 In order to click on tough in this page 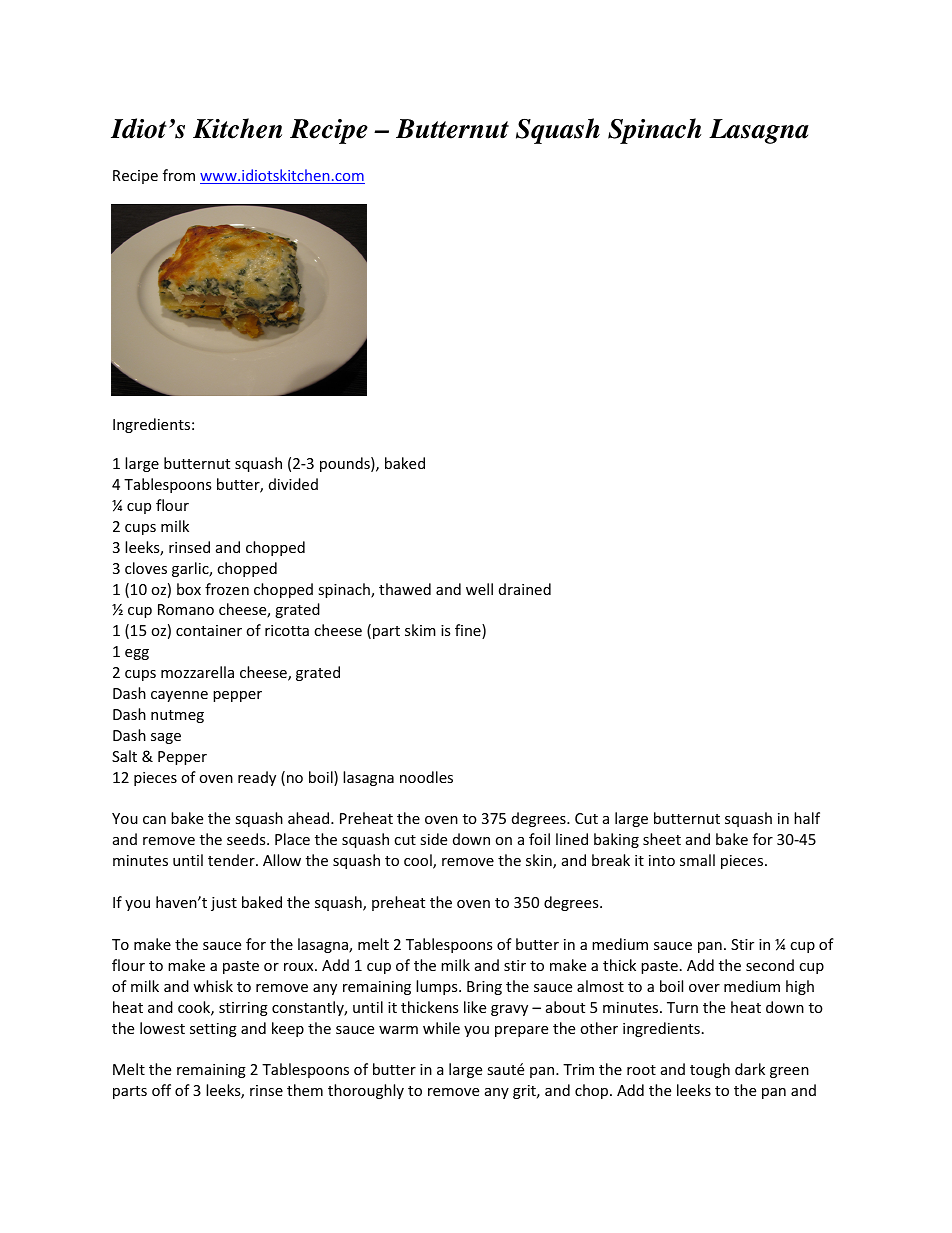, I will do `click(710, 1070)`.
